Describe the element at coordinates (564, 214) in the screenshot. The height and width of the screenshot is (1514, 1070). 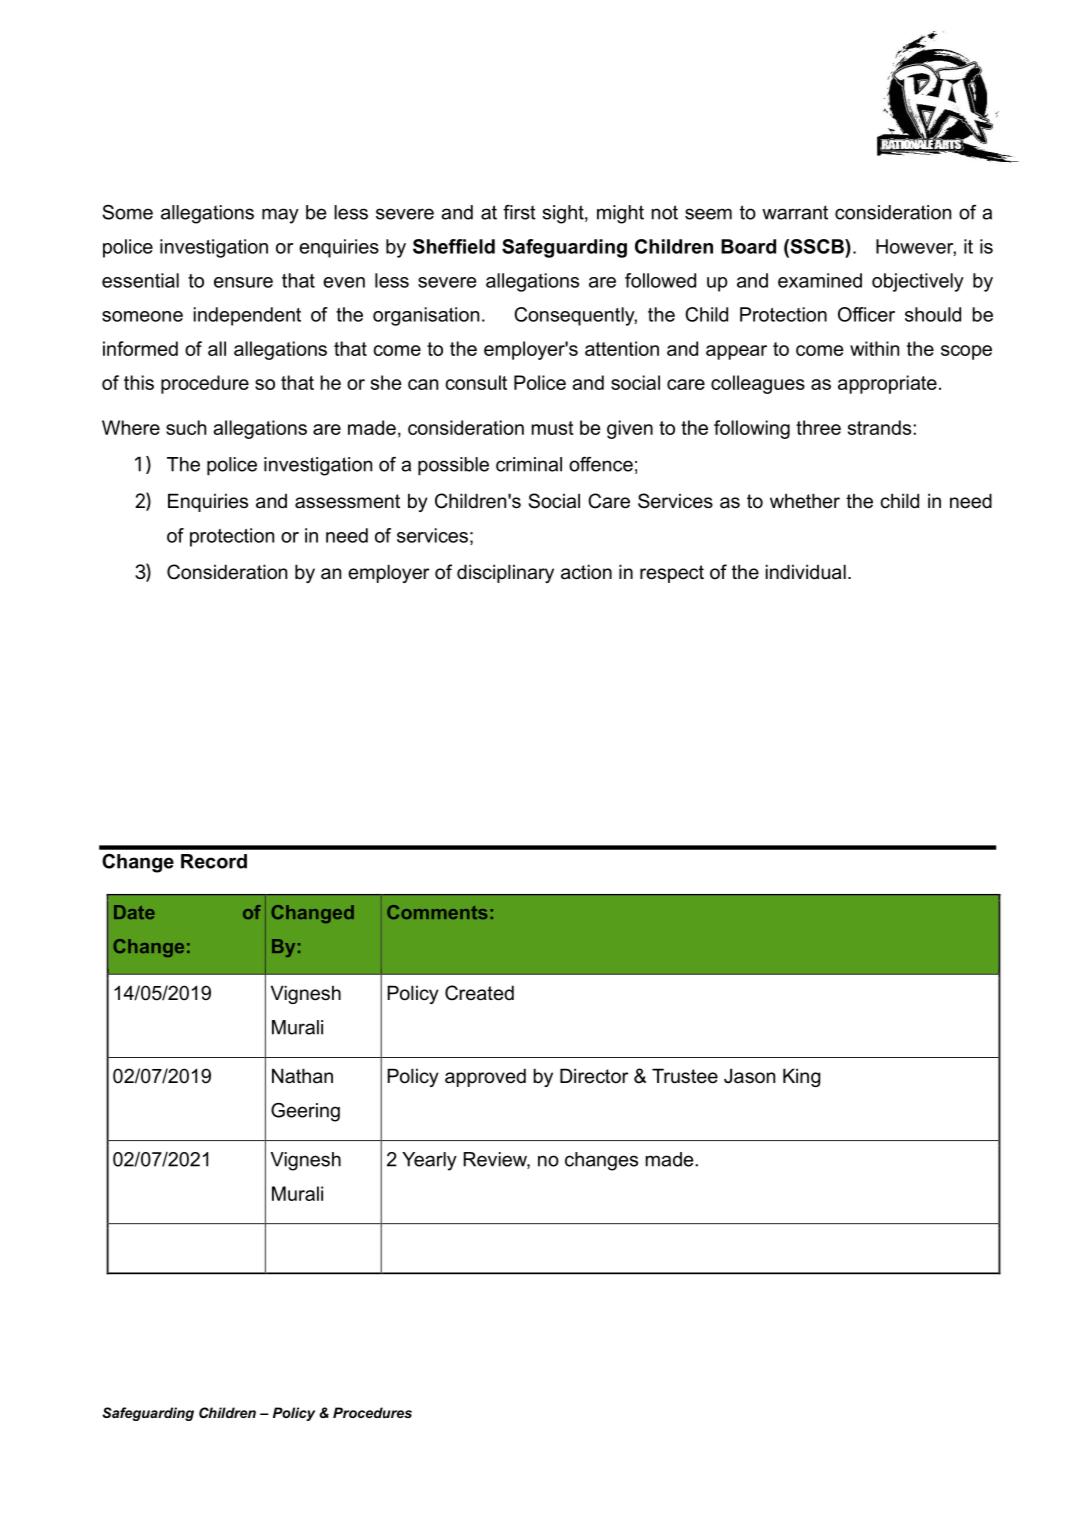
I see `sight` at that location.
